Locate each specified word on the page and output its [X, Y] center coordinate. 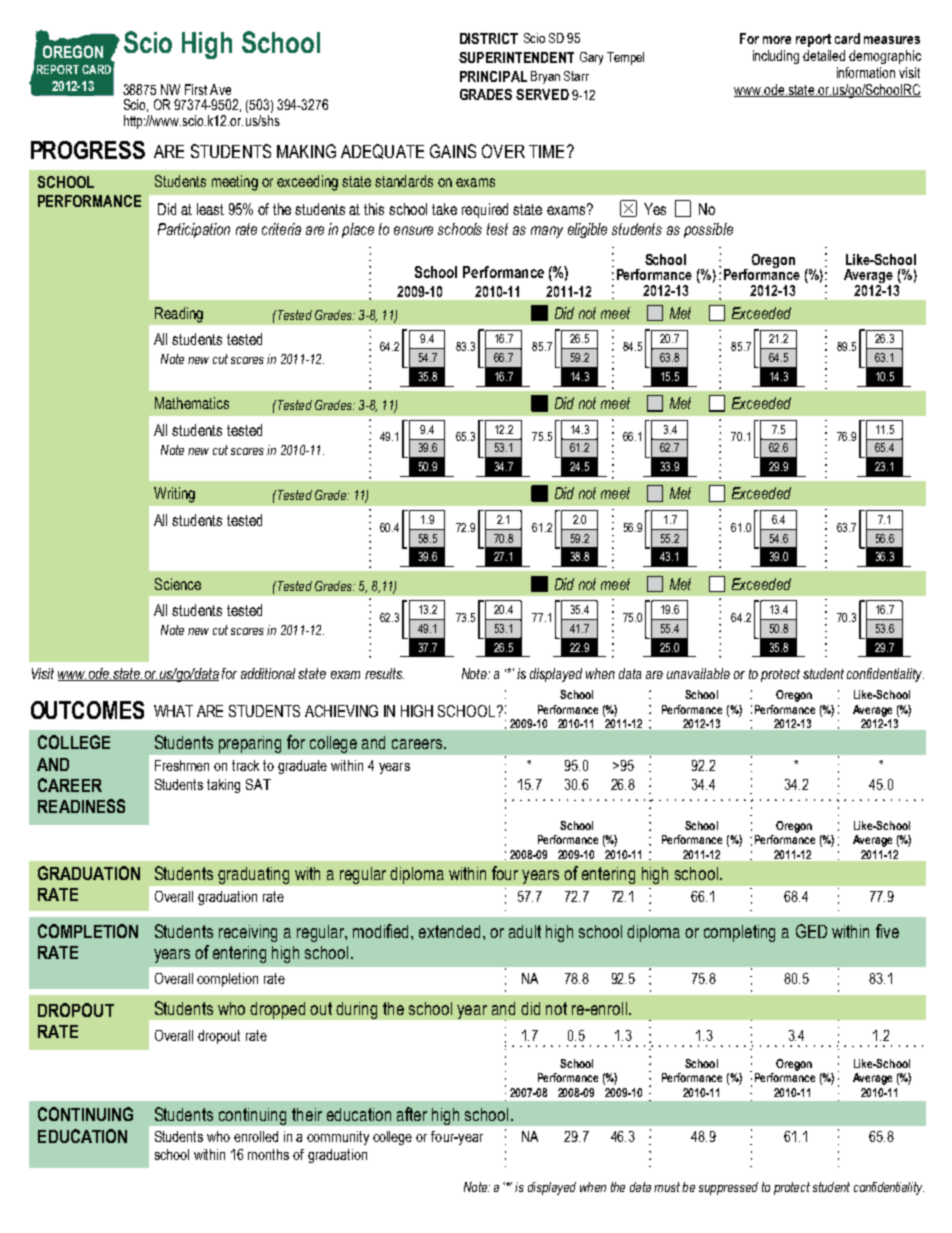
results [384, 673]
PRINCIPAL [493, 76]
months [268, 1154]
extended [451, 931]
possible [708, 230]
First [196, 89]
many [547, 232]
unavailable [698, 673]
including [776, 57]
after [412, 1114]
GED [811, 931]
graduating [253, 875]
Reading [179, 315]
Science [178, 584]
